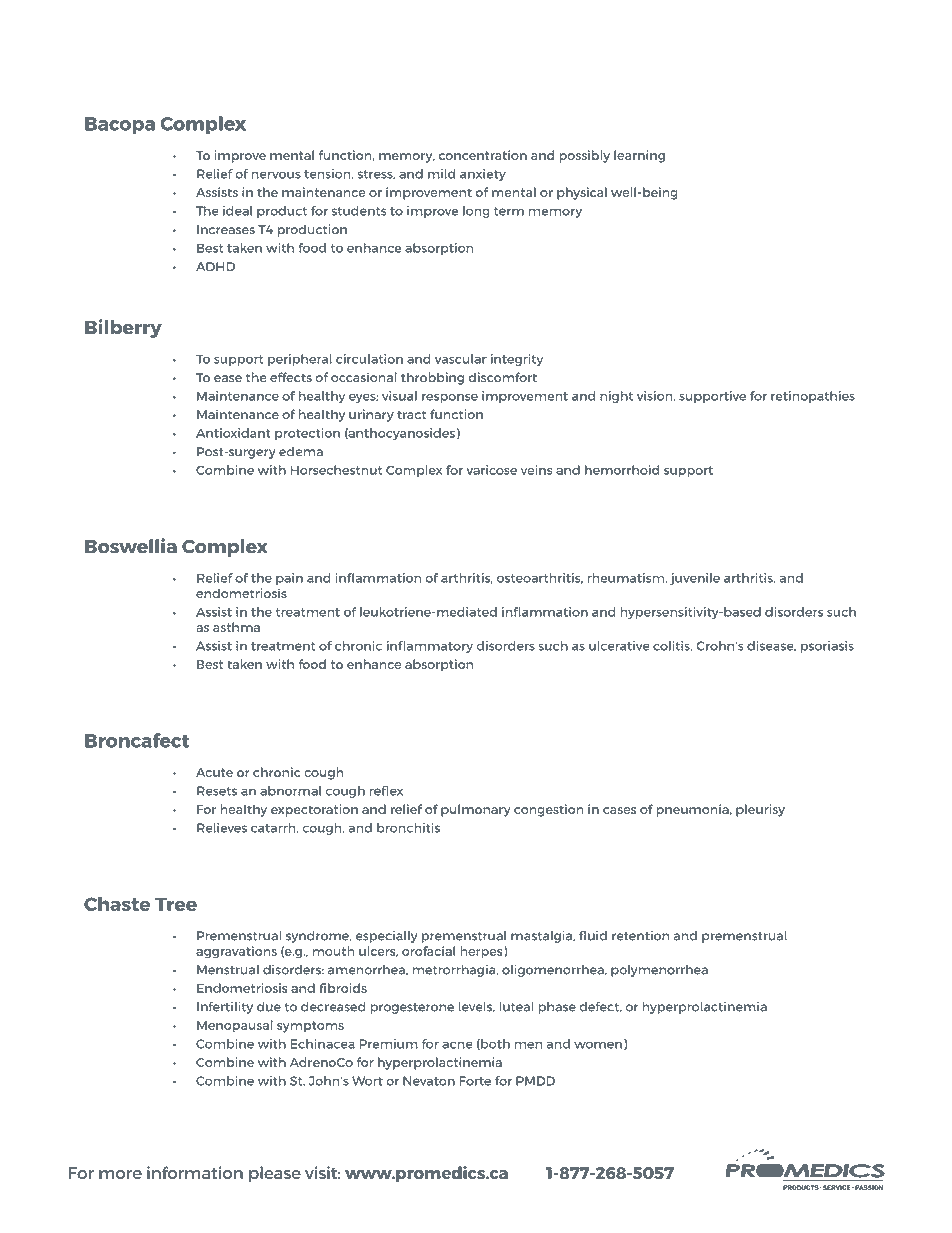  I want to click on inflammatory, so click(430, 647).
